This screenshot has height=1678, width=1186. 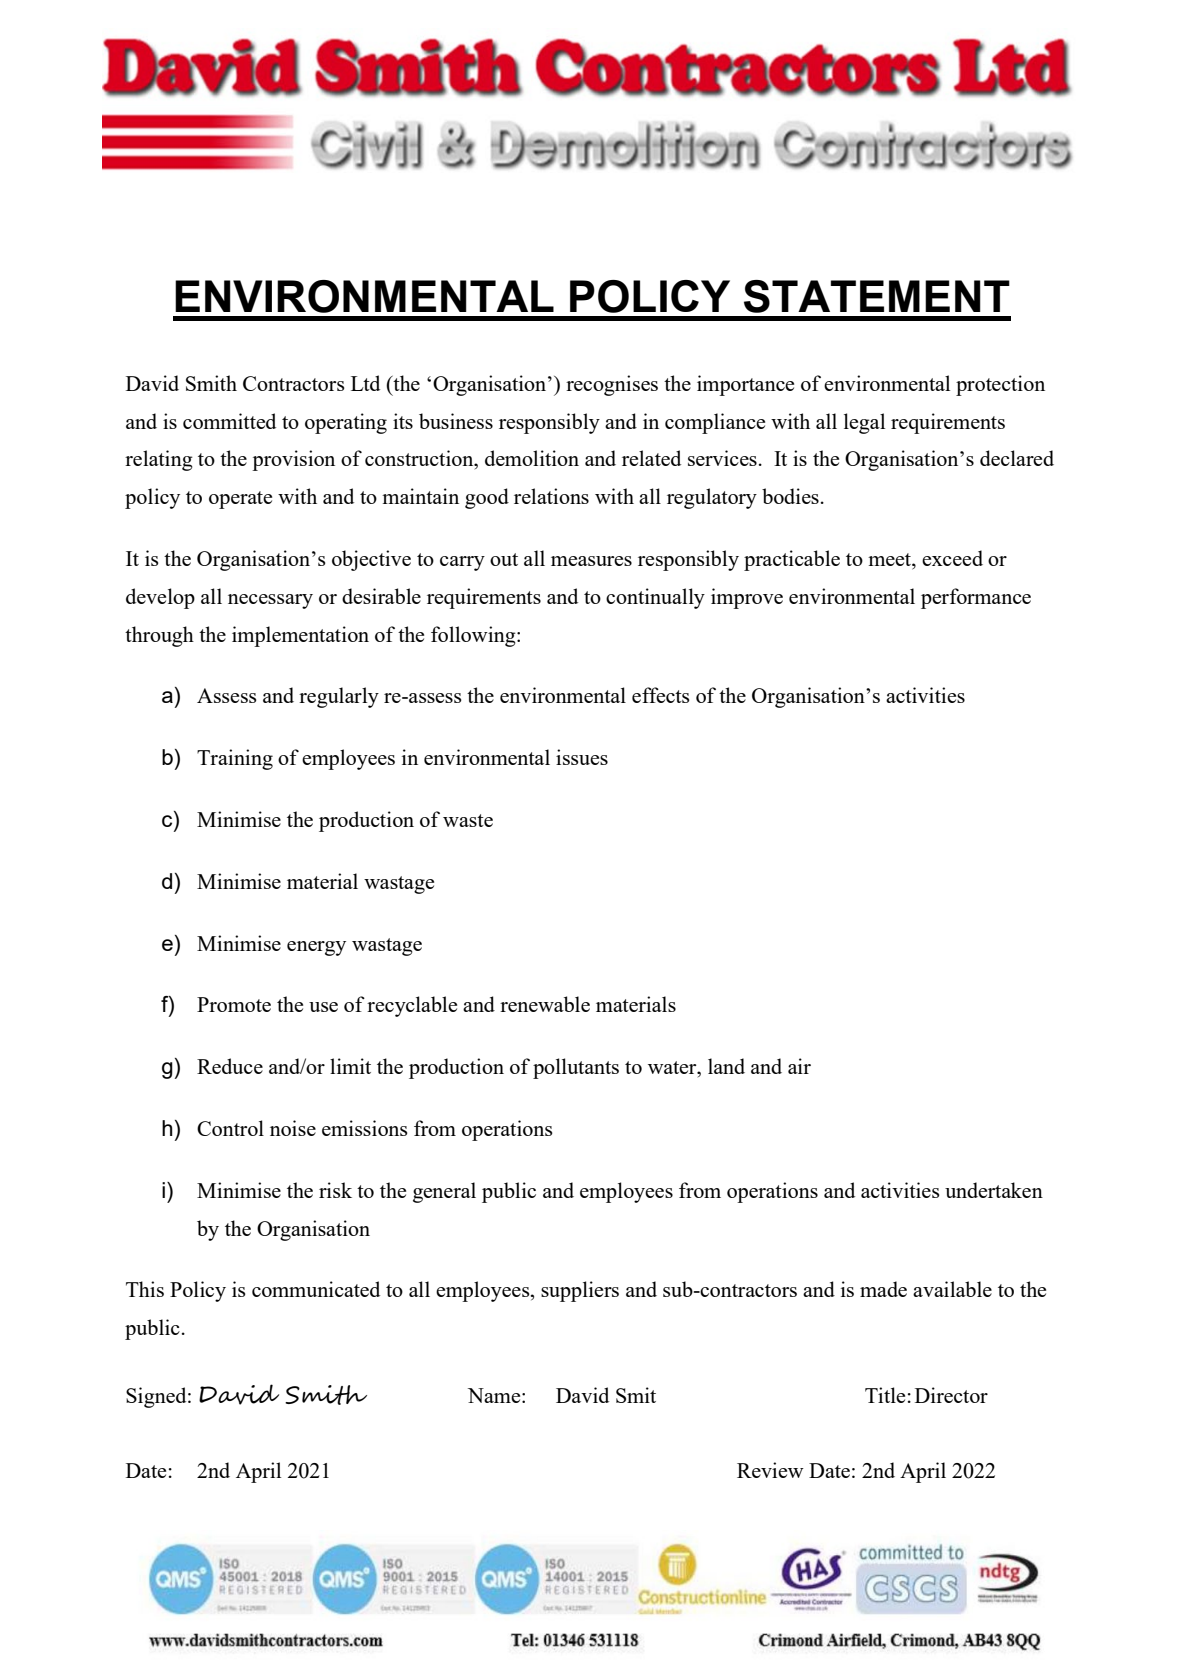 I want to click on recognises, so click(x=612, y=385).
